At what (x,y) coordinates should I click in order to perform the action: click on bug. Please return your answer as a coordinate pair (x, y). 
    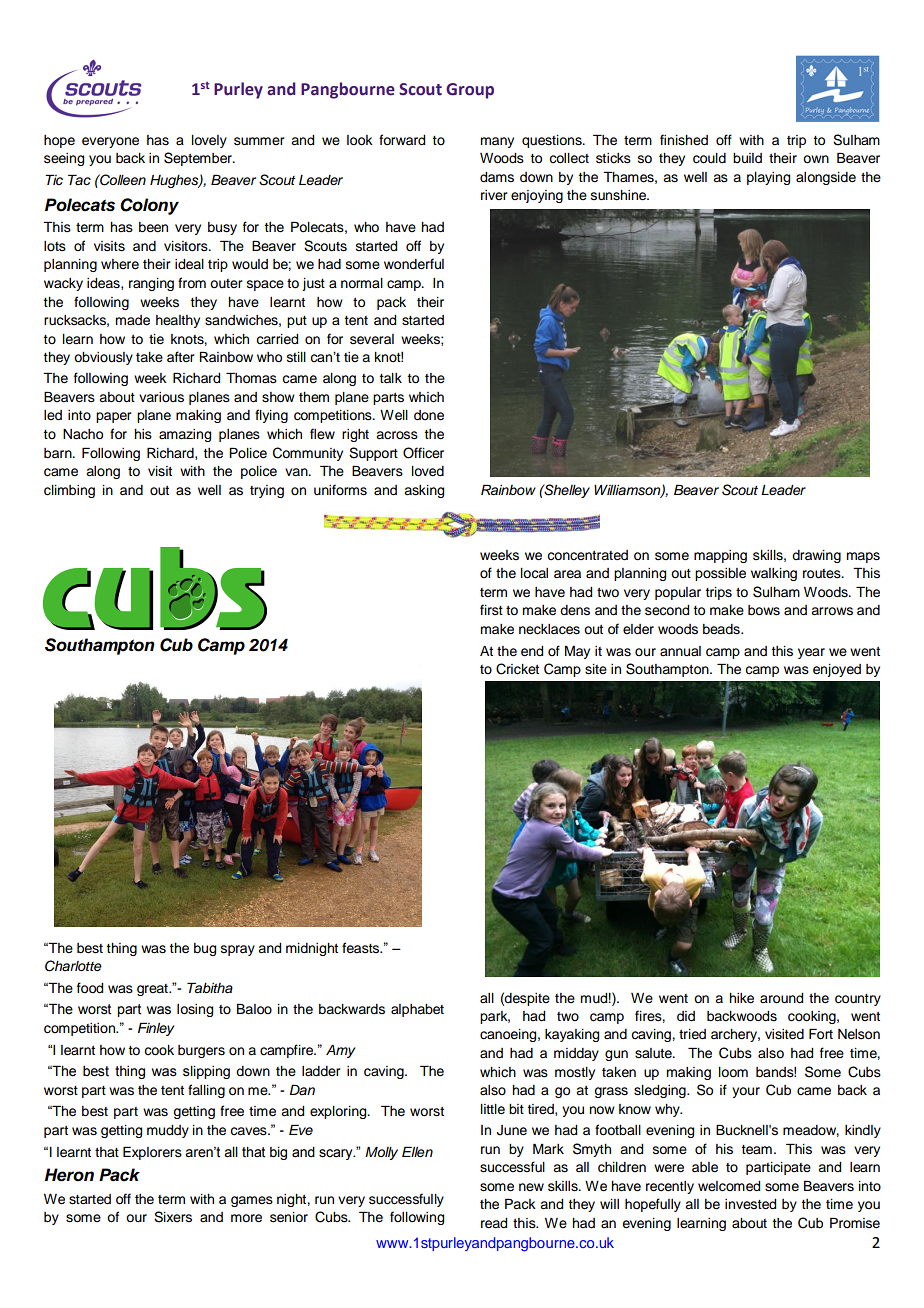
    Looking at the image, I should click on (205, 949).
